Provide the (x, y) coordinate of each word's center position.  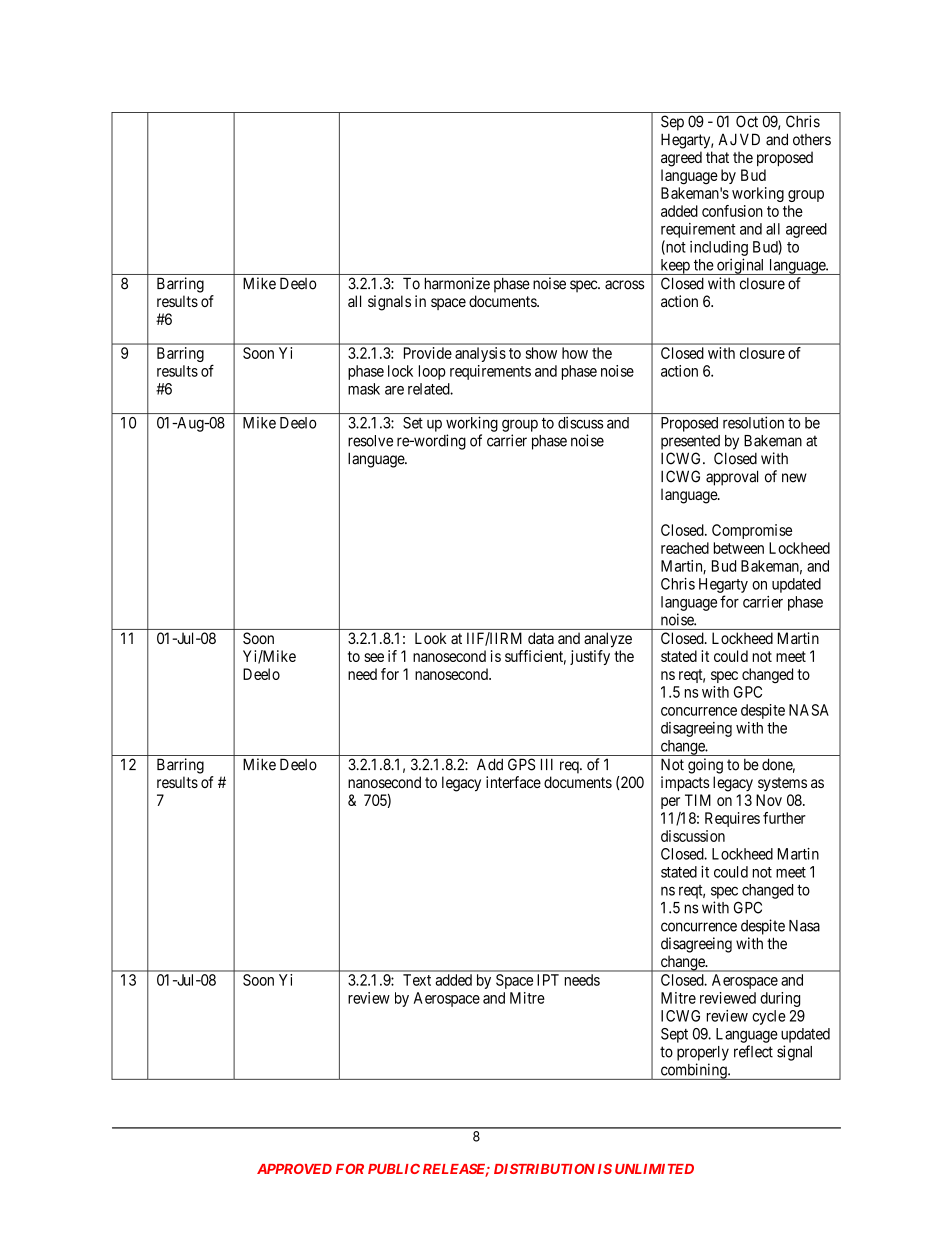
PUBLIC (394, 1169)
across (625, 285)
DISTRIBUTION (544, 1168)
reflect (753, 1051)
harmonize (457, 283)
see (374, 657)
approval (732, 478)
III (547, 764)
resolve (370, 441)
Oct (747, 121)
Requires (732, 819)
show (541, 353)
